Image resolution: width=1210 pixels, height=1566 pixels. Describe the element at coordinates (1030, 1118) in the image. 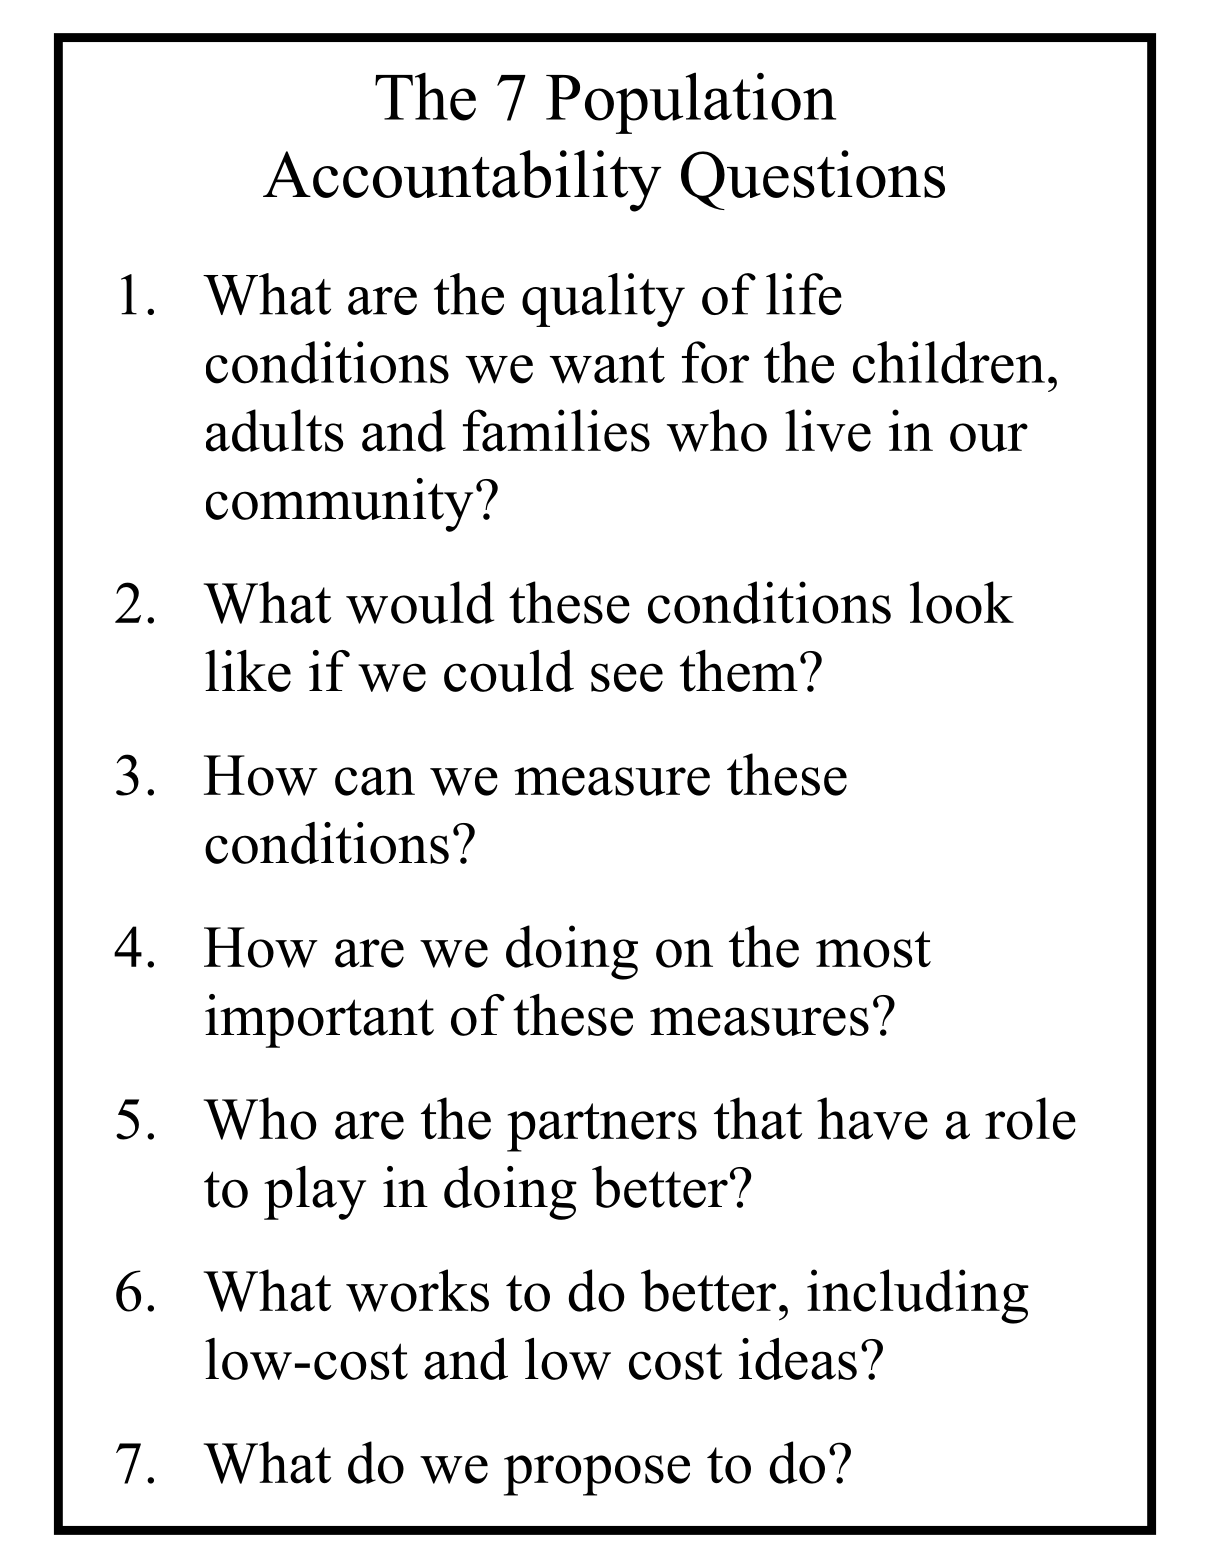

I see `role` at that location.
